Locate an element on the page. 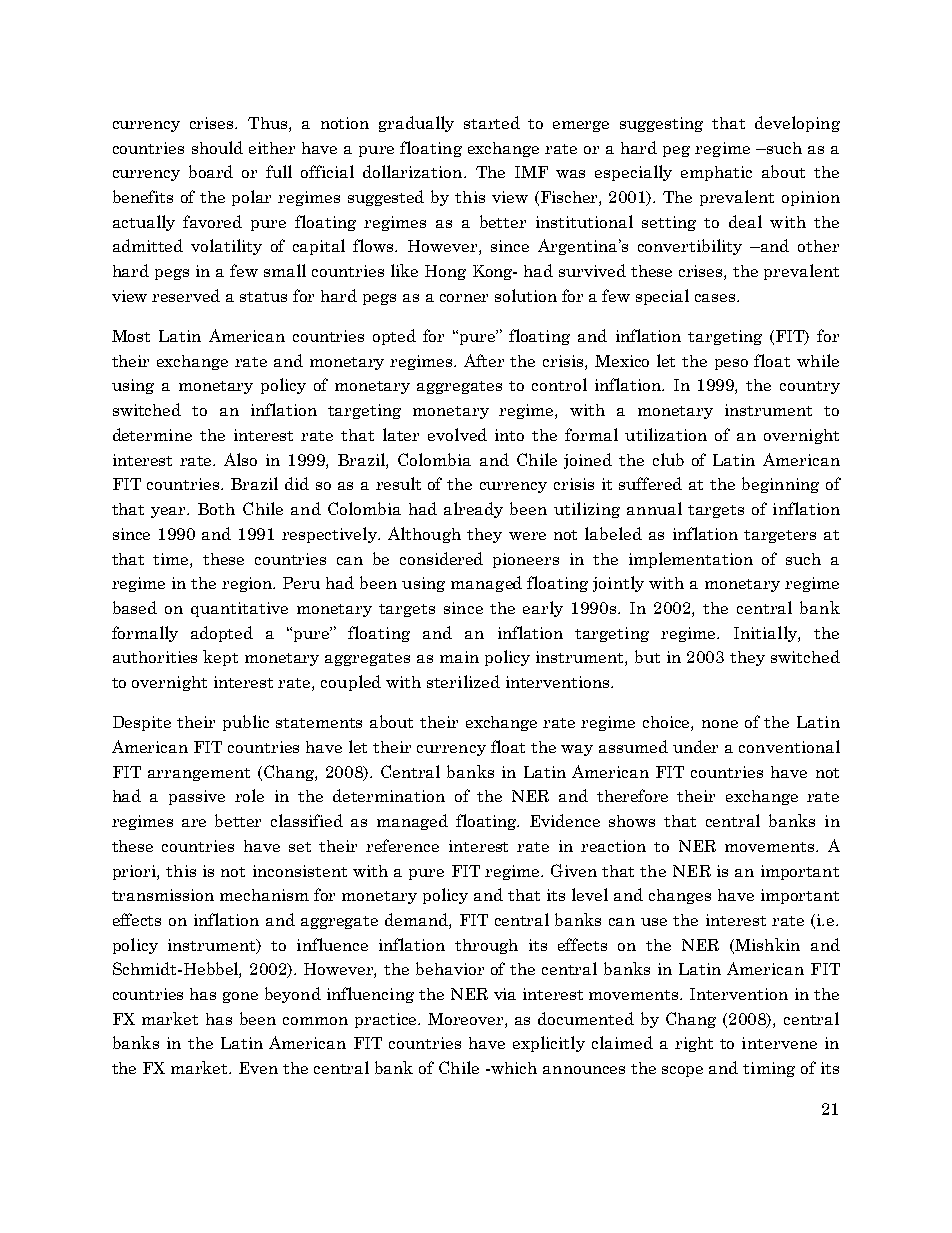 The height and width of the document is (1233, 952). Moreover is located at coordinates (467, 1019).
